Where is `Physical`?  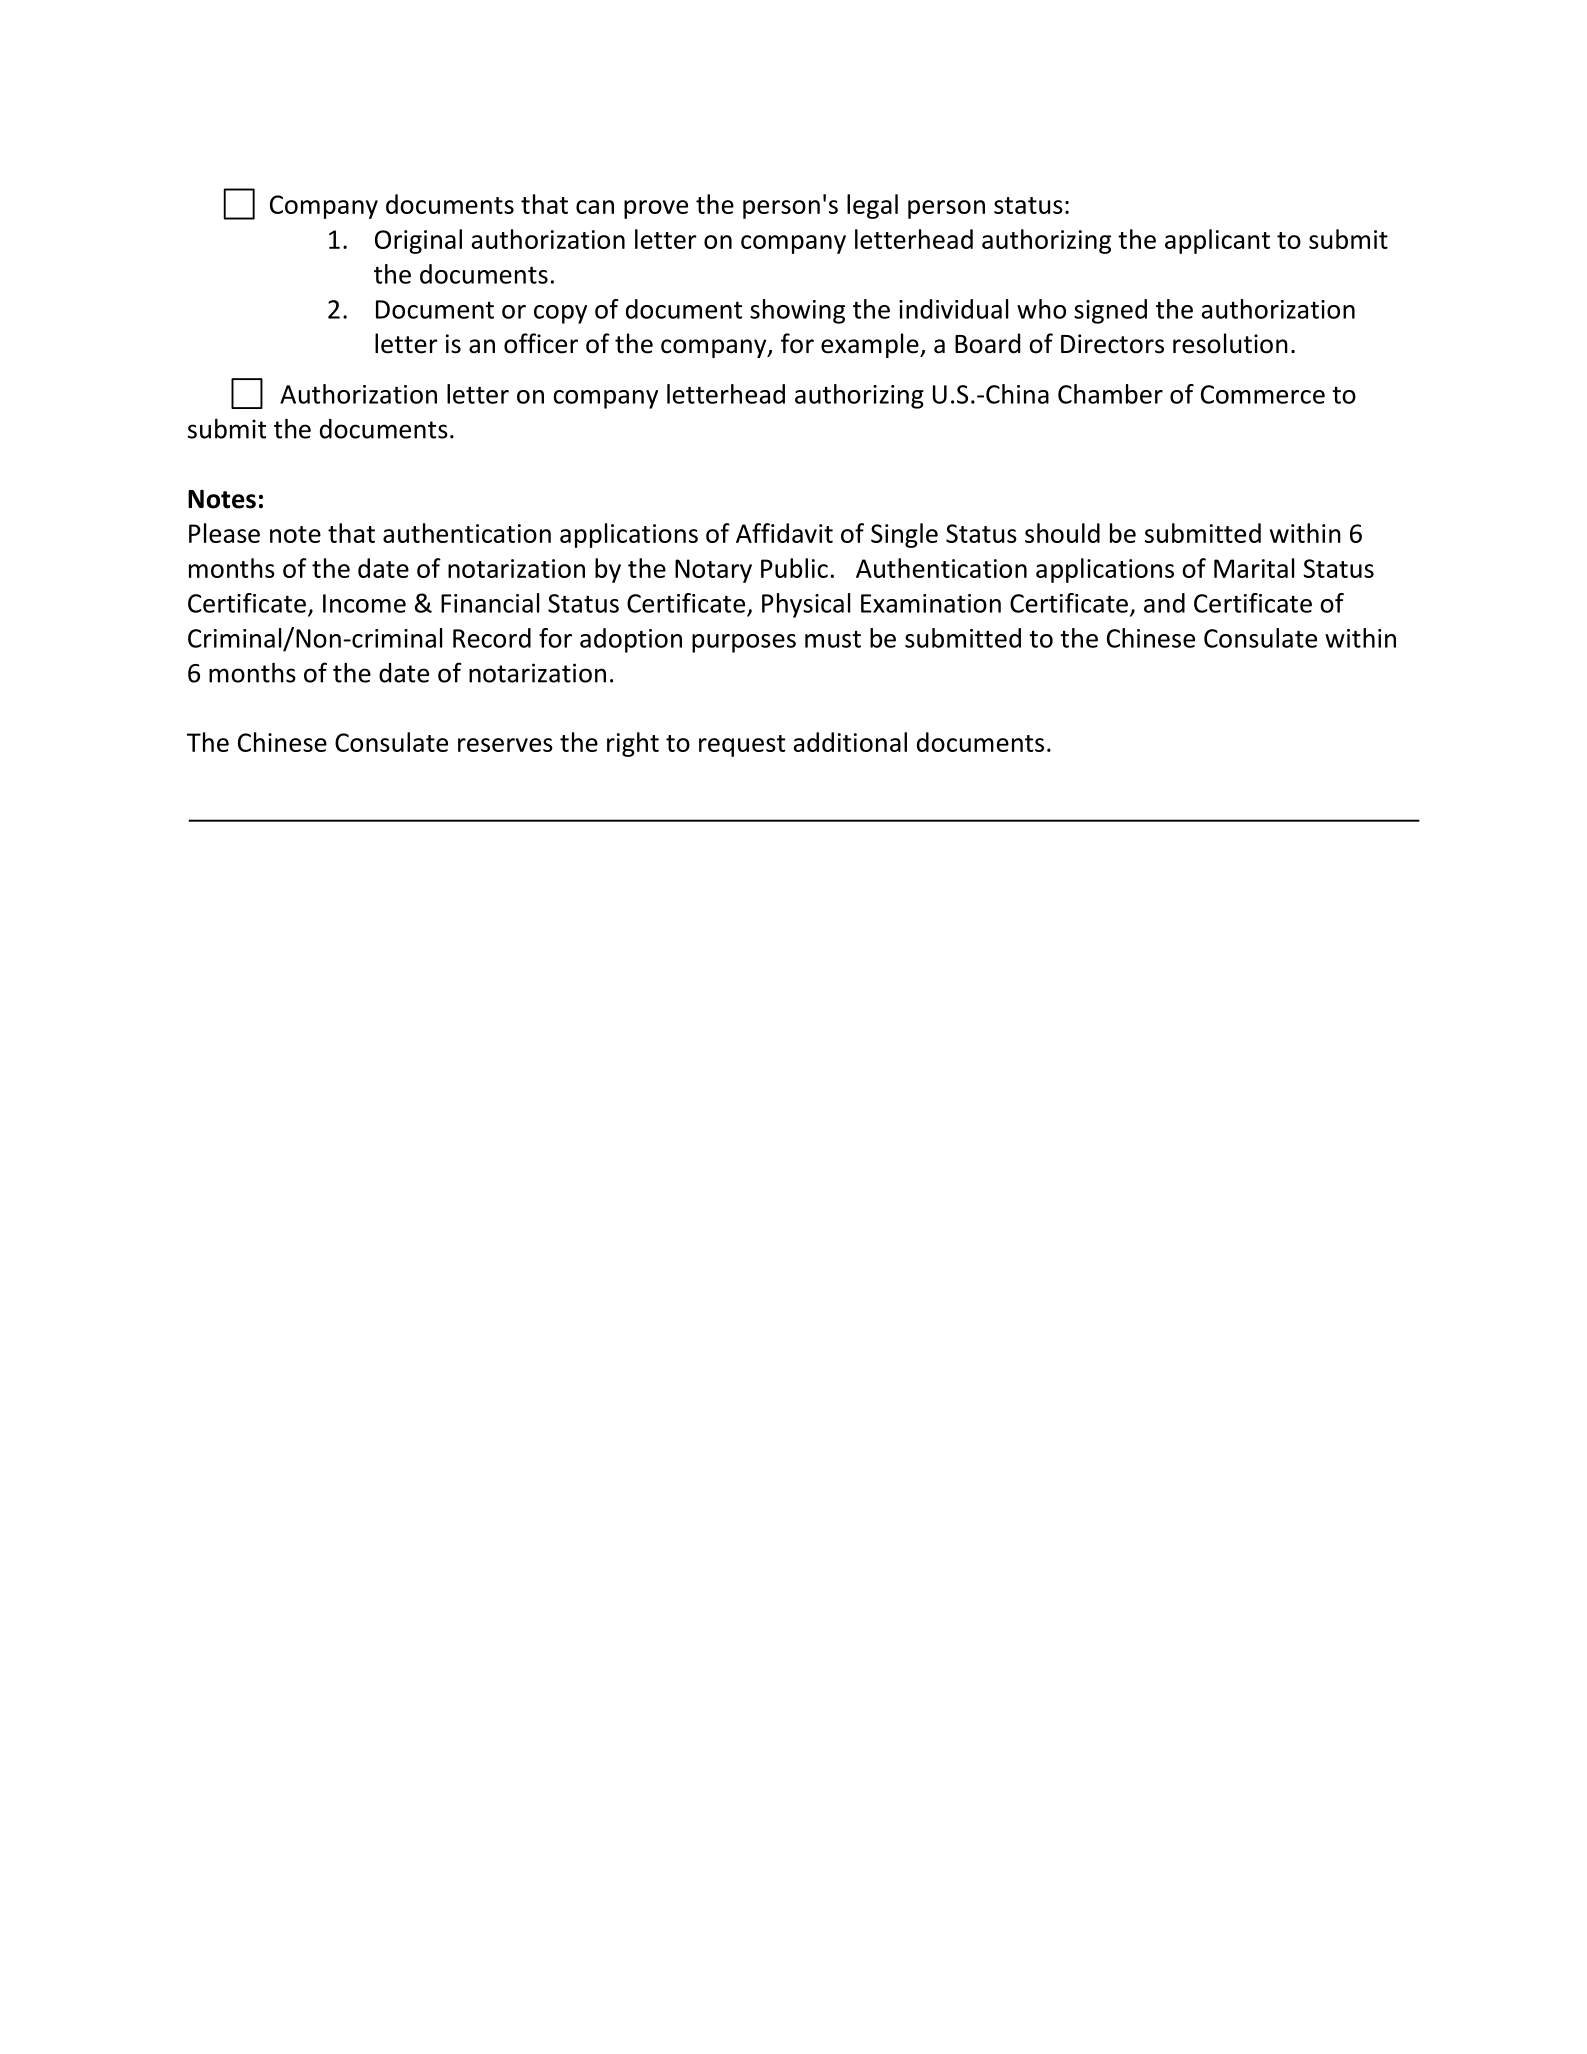 Physical is located at coordinates (806, 605).
